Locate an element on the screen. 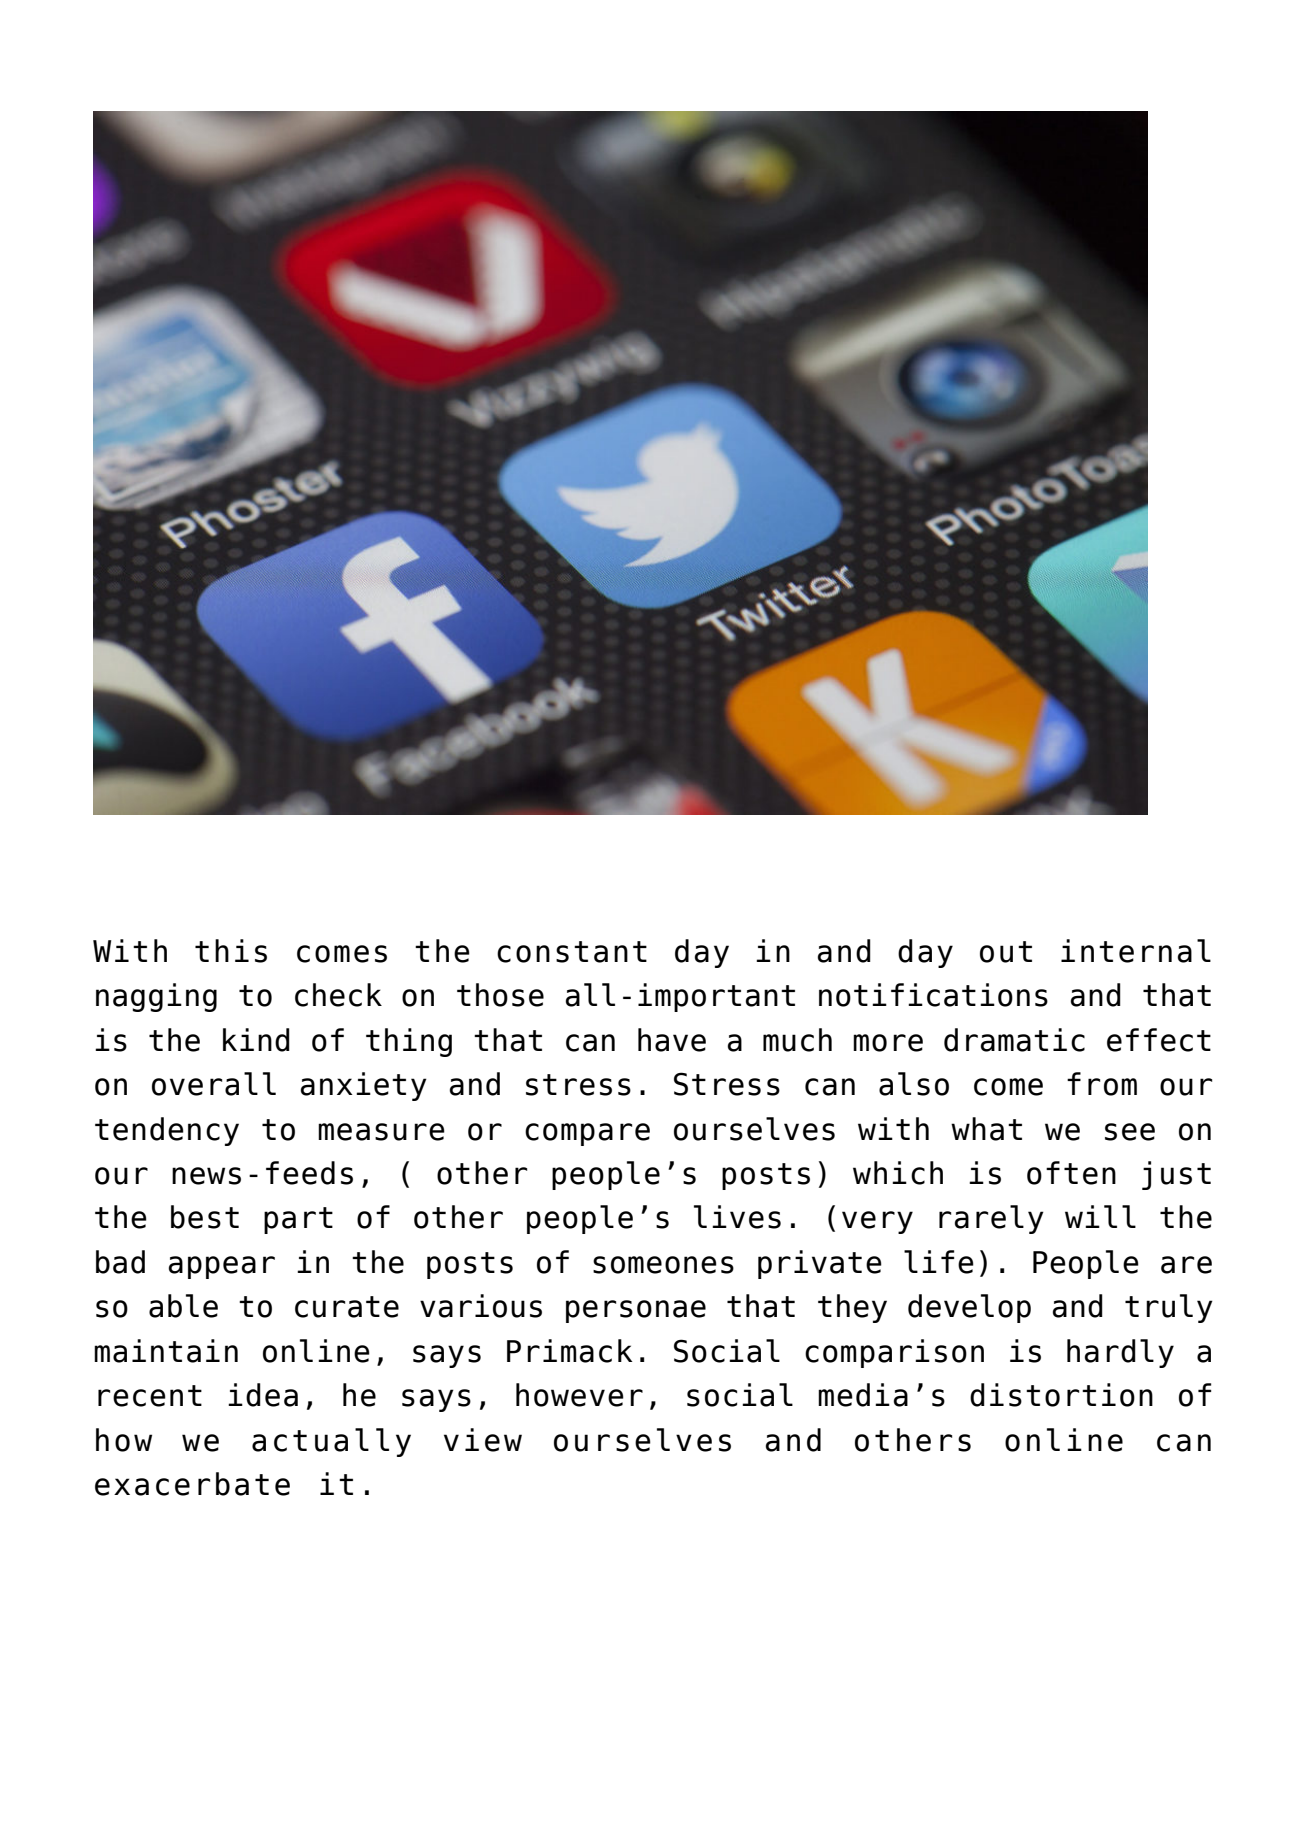 The width and height of the screenshot is (1307, 1848). distortion is located at coordinates (1061, 1395).
